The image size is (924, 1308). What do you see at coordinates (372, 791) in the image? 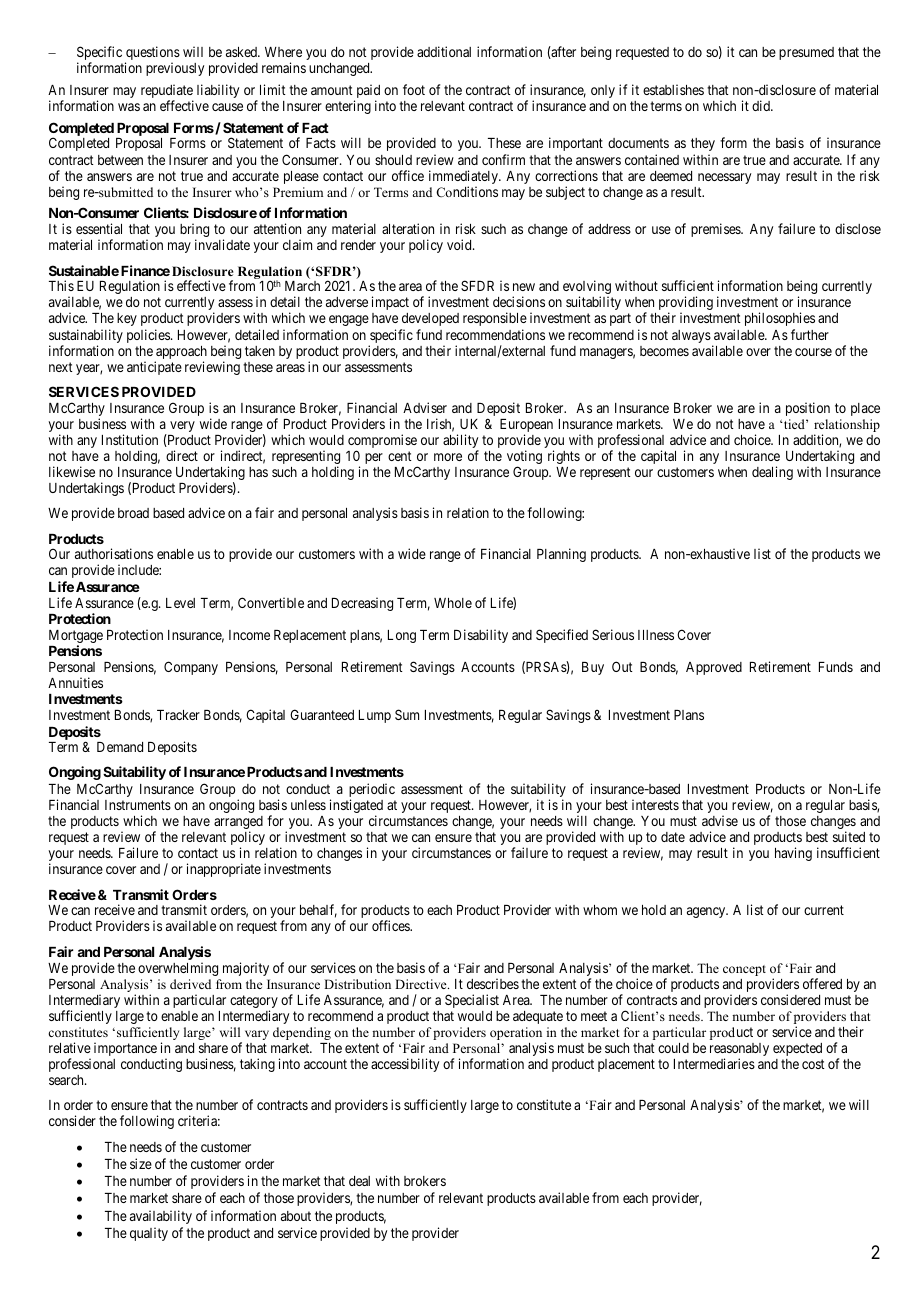
I see `periodic` at bounding box center [372, 791].
